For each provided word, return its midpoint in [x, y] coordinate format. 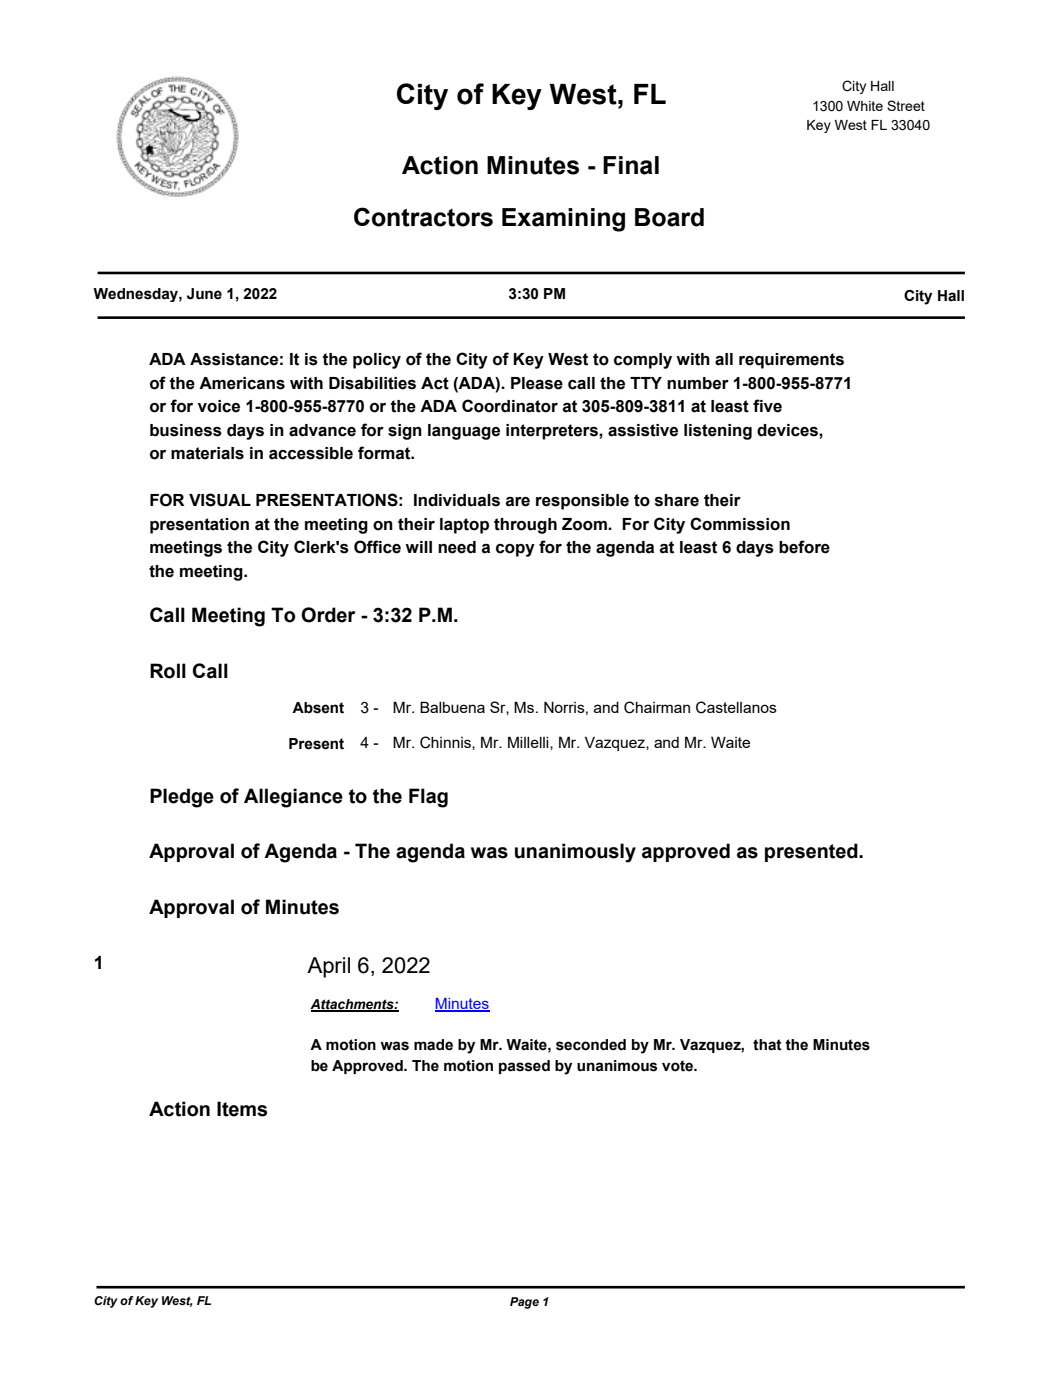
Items [242, 1109]
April [328, 967]
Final [631, 165]
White [865, 106]
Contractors [423, 217]
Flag [428, 798]
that [767, 1045]
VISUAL [220, 500]
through [525, 526]
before [804, 547]
